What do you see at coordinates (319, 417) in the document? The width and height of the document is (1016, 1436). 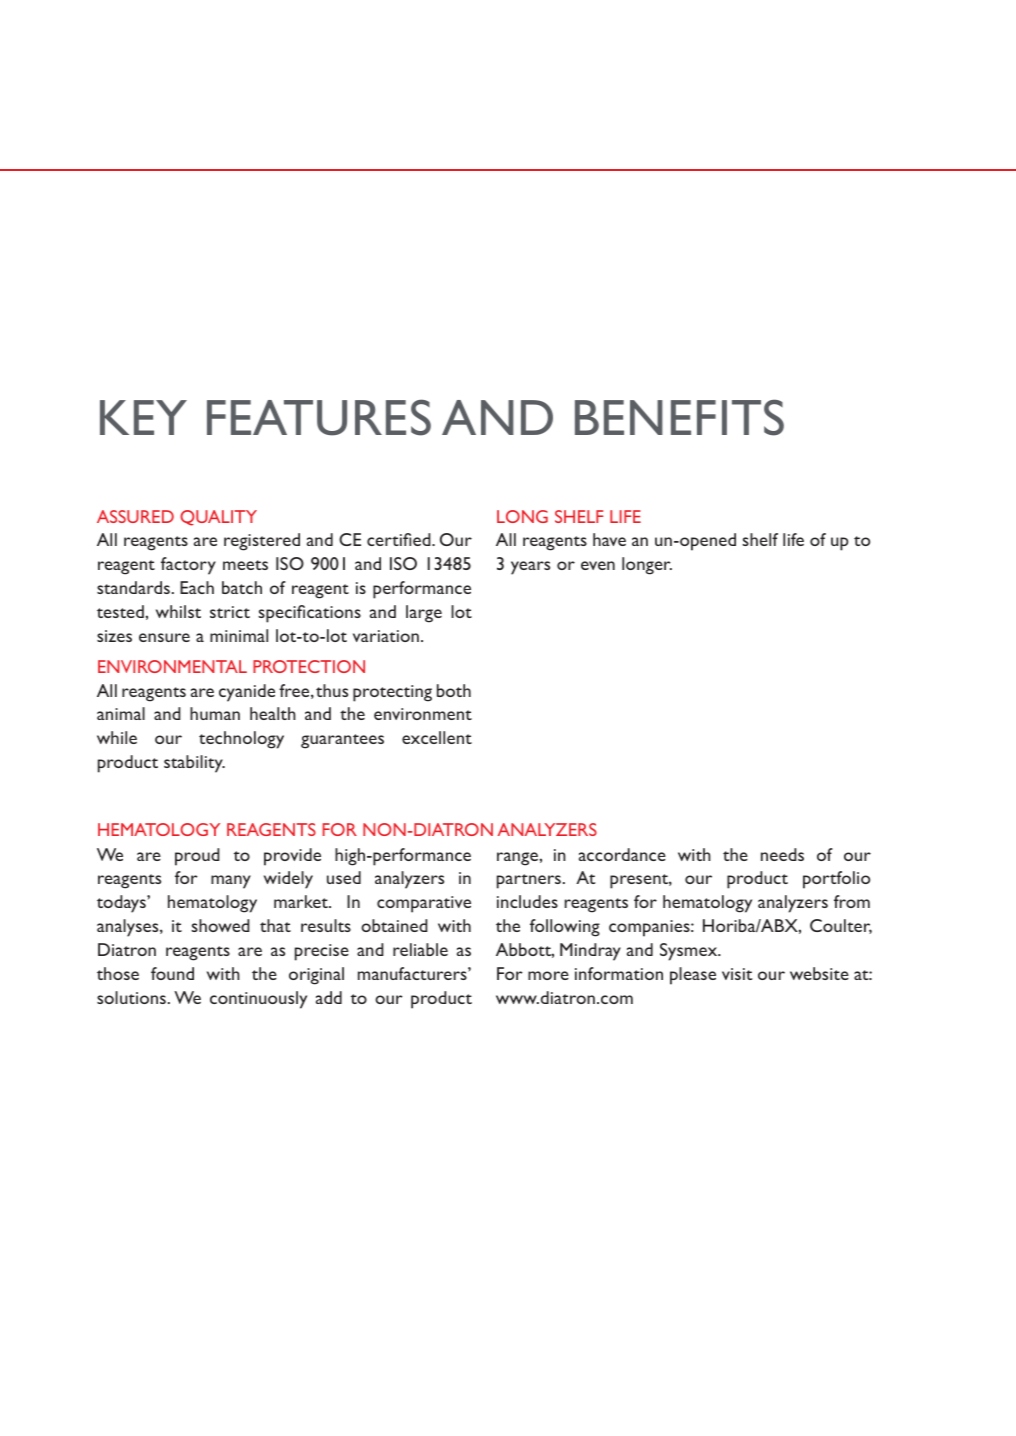 I see `FEATURES` at bounding box center [319, 417].
